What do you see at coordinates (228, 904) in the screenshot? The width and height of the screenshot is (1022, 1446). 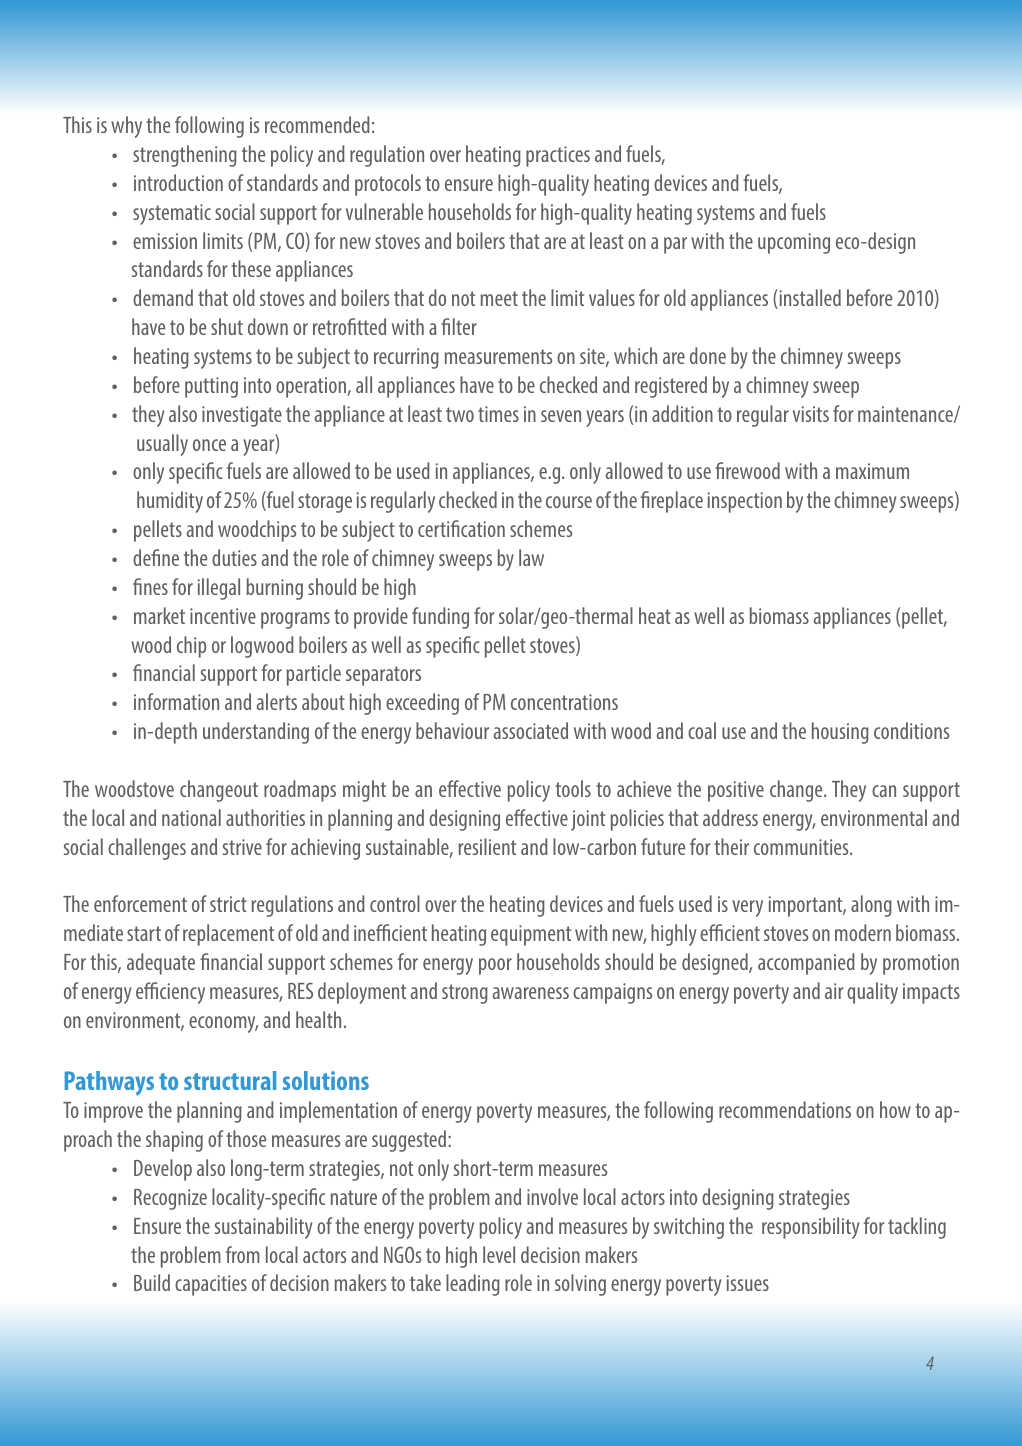 I see `strict` at bounding box center [228, 904].
